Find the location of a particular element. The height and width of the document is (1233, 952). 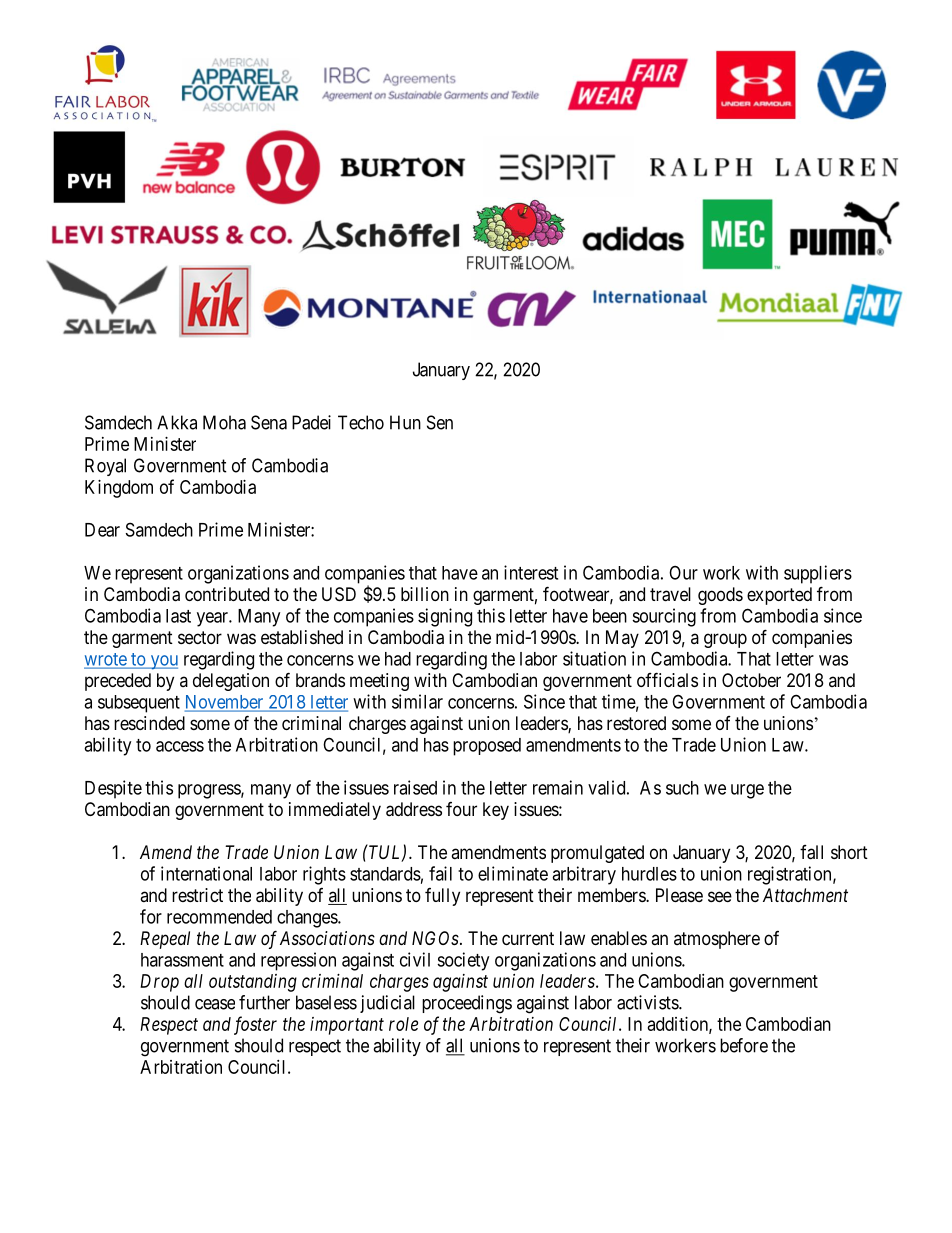

key is located at coordinates (496, 811).
